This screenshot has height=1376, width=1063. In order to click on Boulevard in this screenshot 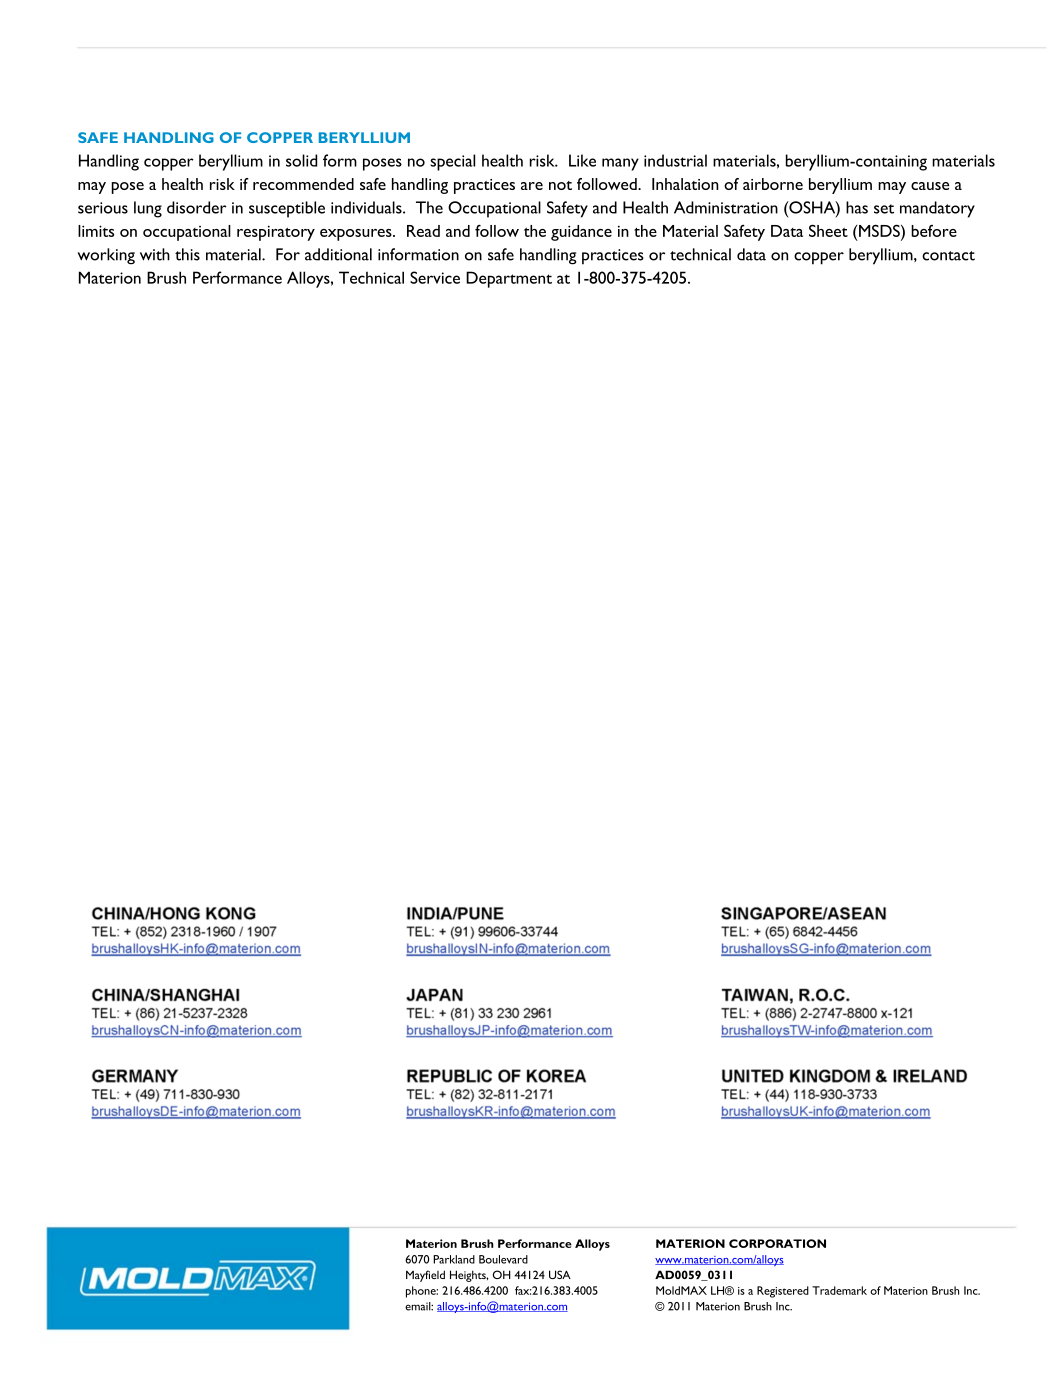, I will do `click(503, 1259)`.
